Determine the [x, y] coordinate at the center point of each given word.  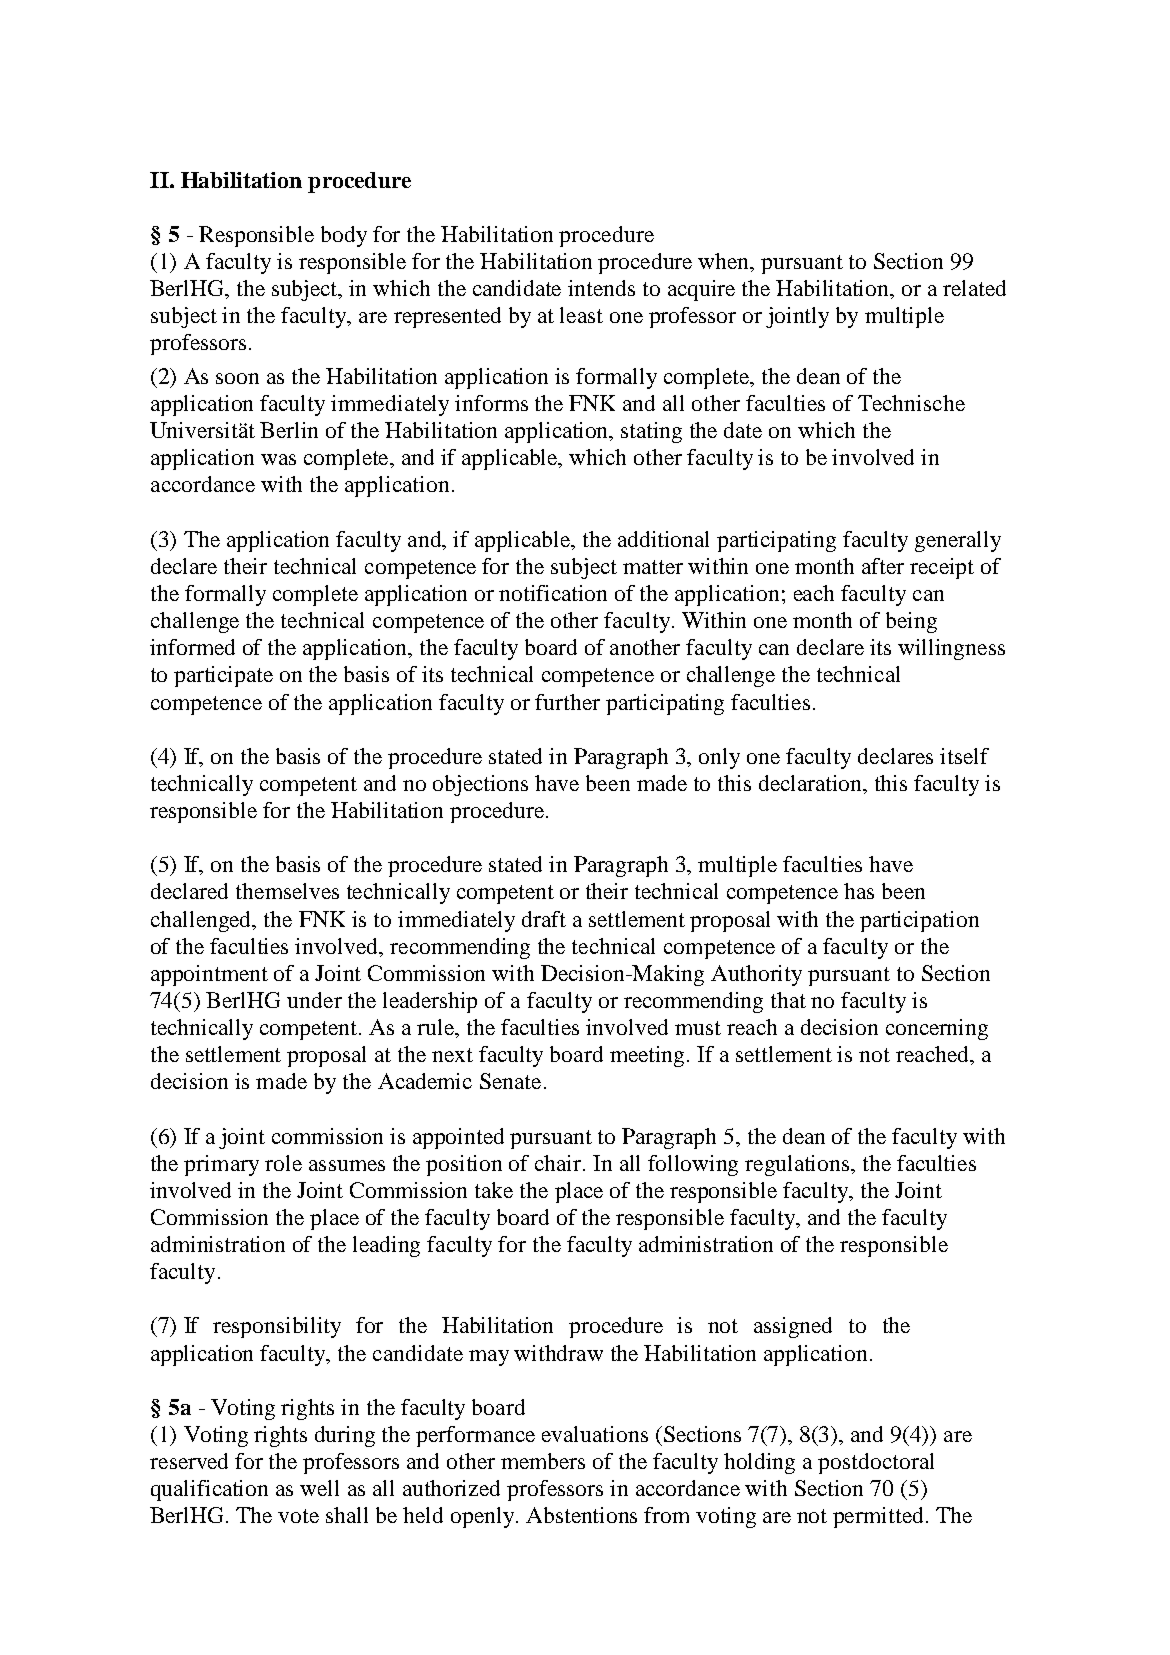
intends [601, 288]
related [974, 288]
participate [223, 676]
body [344, 236]
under [314, 1000]
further [567, 702]
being [911, 622]
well [319, 1488]
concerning [937, 1029]
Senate [510, 1081]
